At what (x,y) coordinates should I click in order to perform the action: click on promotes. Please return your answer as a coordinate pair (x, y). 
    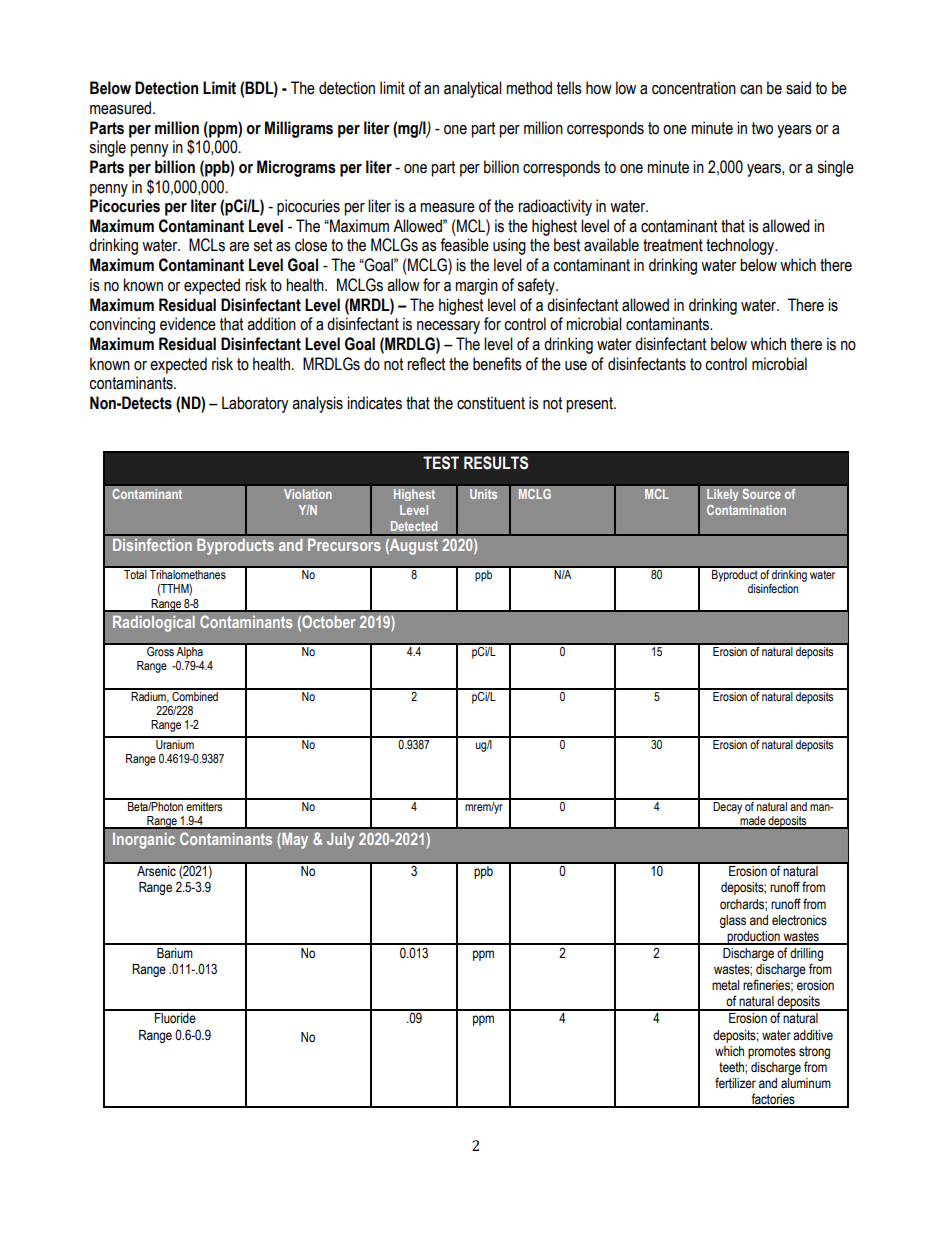
    Looking at the image, I should click on (772, 1052).
